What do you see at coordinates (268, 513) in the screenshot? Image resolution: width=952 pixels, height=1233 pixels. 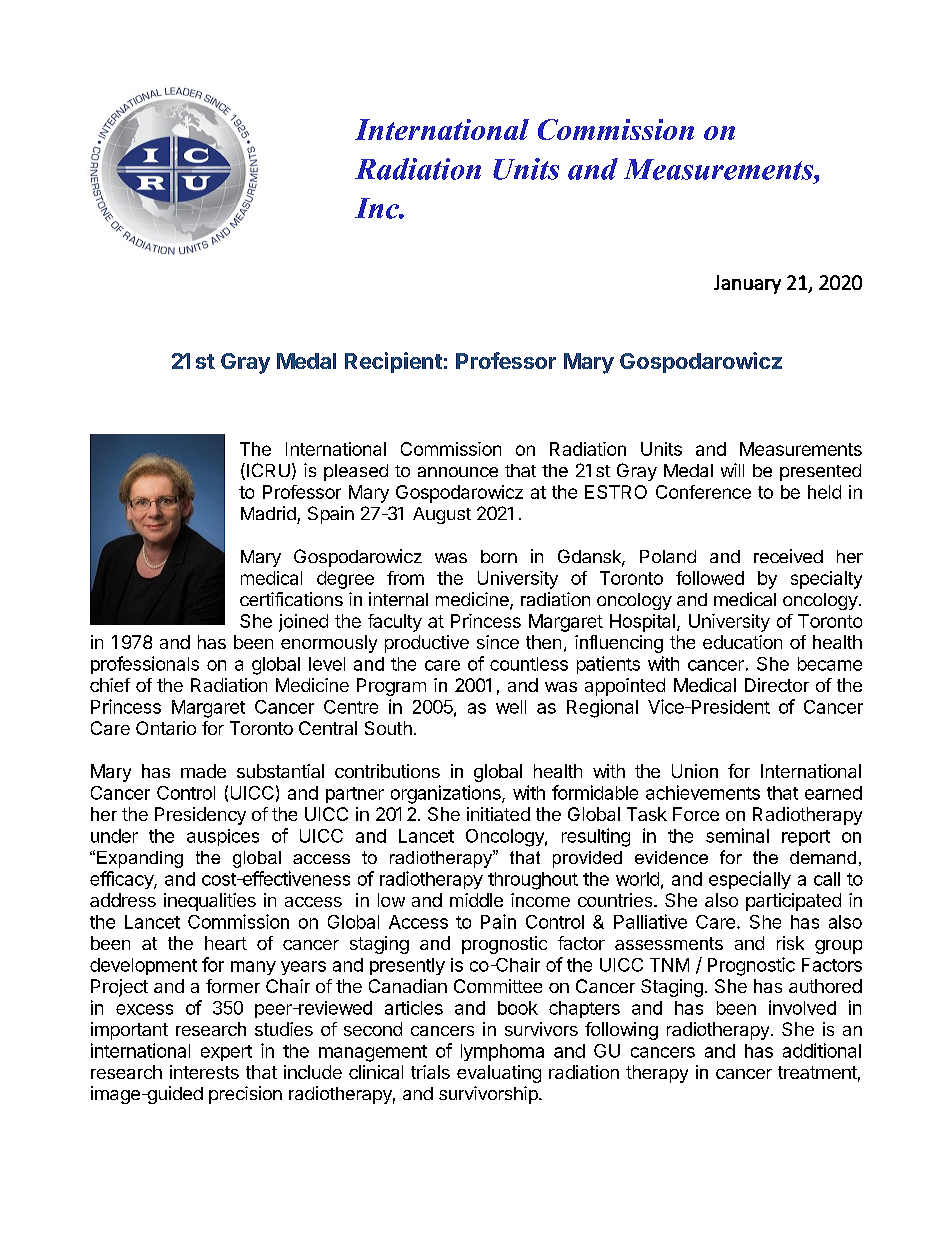 I see `Madrid` at bounding box center [268, 513].
